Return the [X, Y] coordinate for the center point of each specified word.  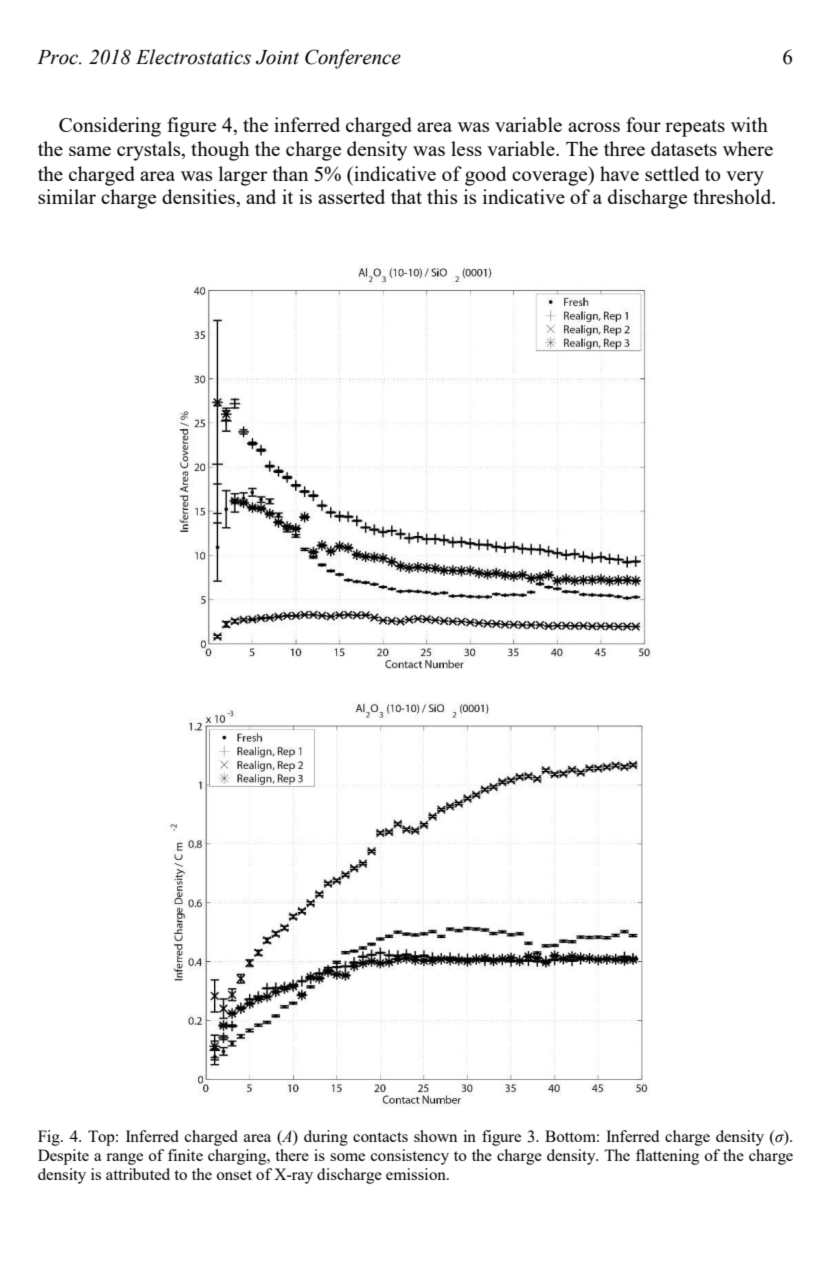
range [124, 1159]
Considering [110, 127]
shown [435, 1136]
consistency [410, 1157]
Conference [353, 59]
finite [185, 1155]
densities [200, 198]
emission [417, 1174]
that [406, 196]
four [643, 124]
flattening [667, 1157]
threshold [733, 196]
